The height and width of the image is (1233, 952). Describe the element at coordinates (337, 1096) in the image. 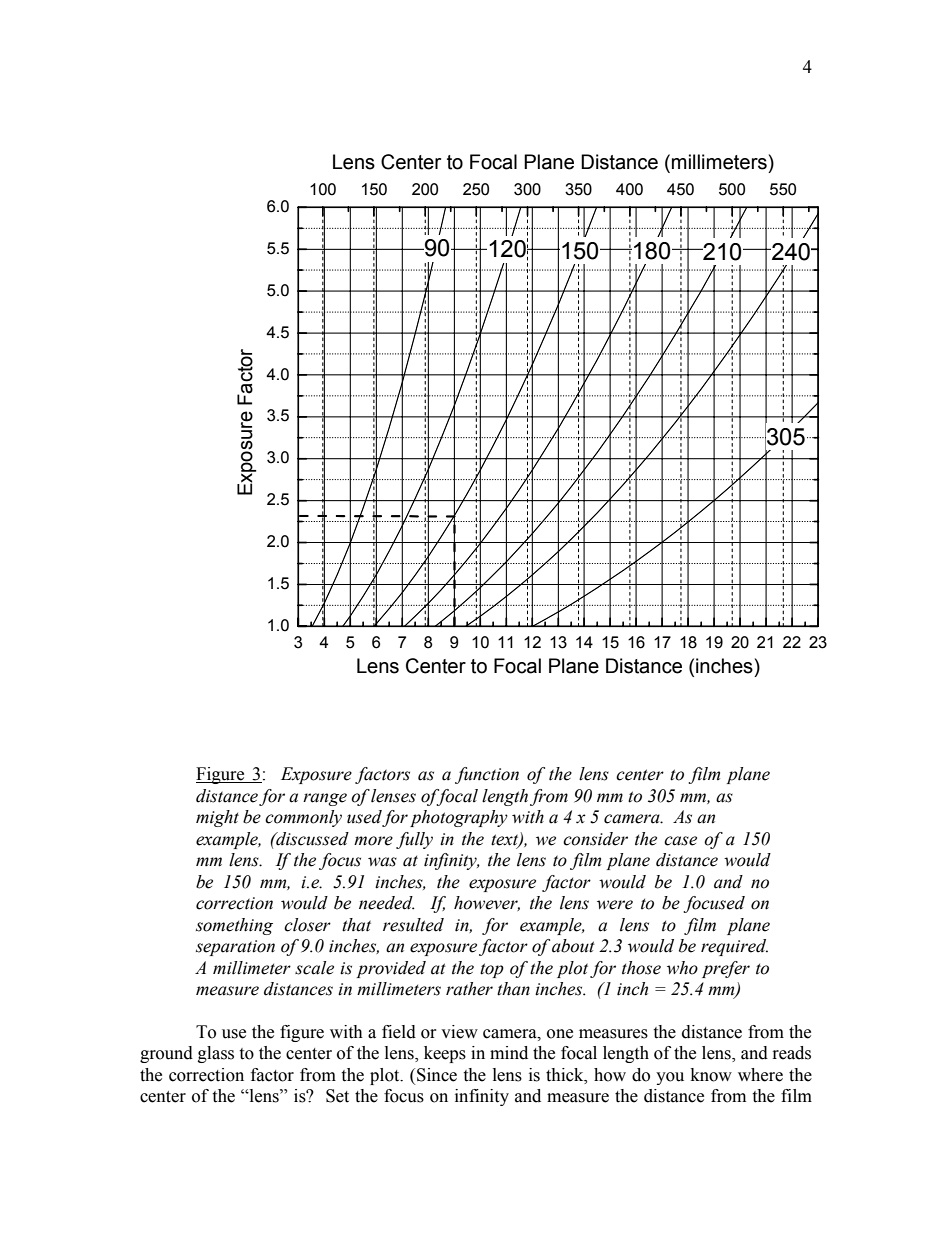

I see `Set` at that location.
